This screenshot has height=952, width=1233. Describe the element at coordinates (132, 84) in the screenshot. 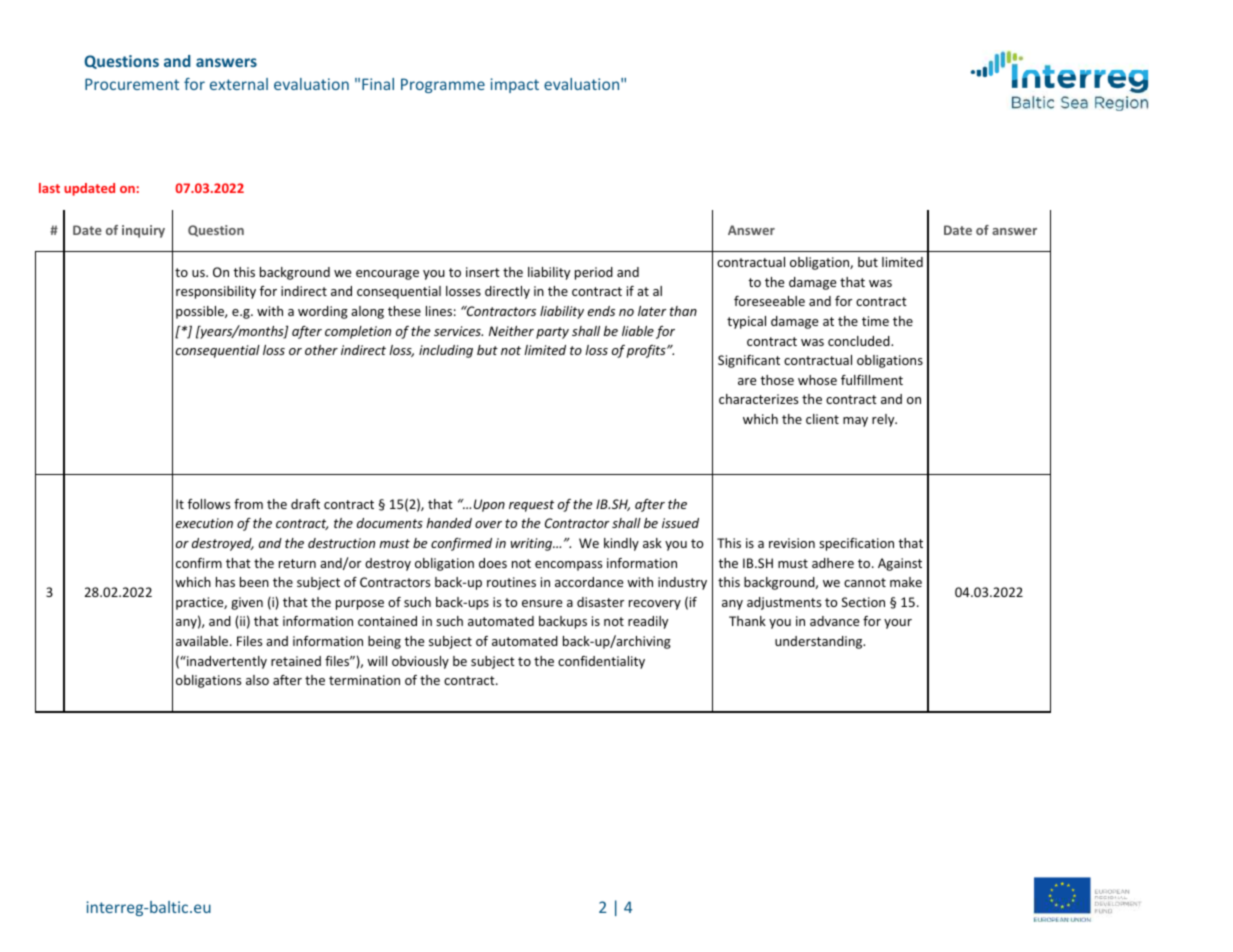

I see `Procurement` at that location.
